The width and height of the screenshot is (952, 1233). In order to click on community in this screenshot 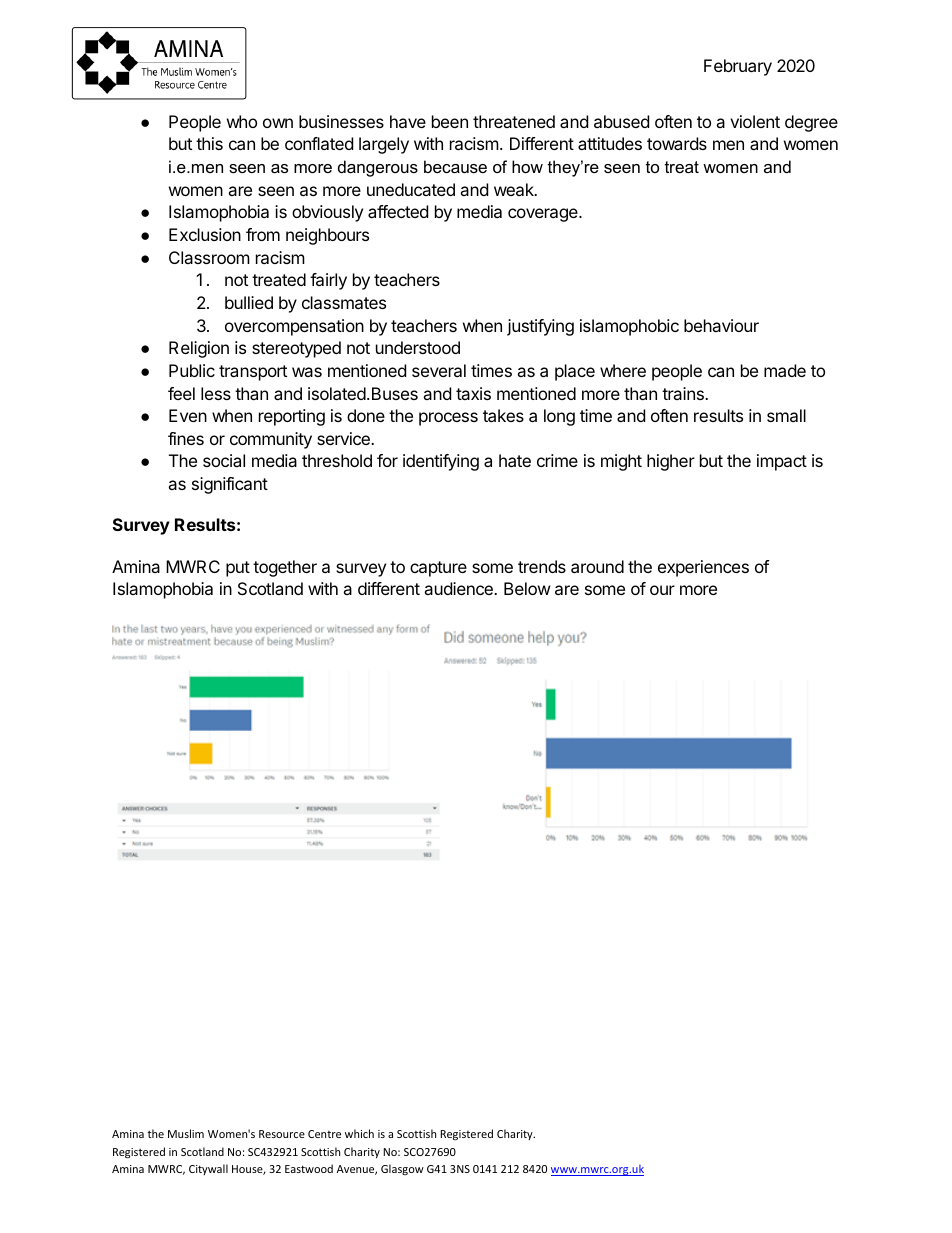, I will do `click(271, 440)`.
